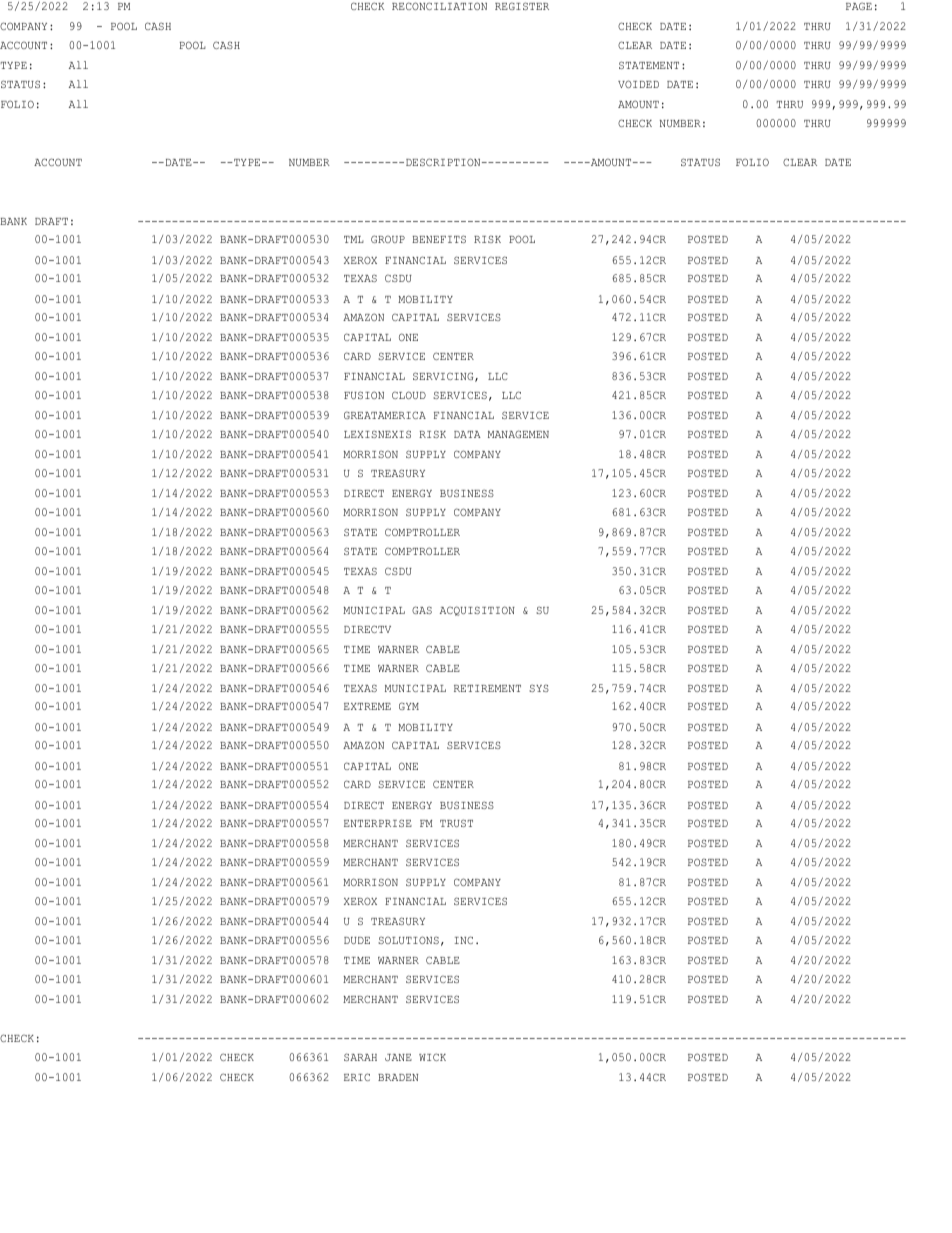  Describe the element at coordinates (467, 434) in the page. I see `DATA` at that location.
